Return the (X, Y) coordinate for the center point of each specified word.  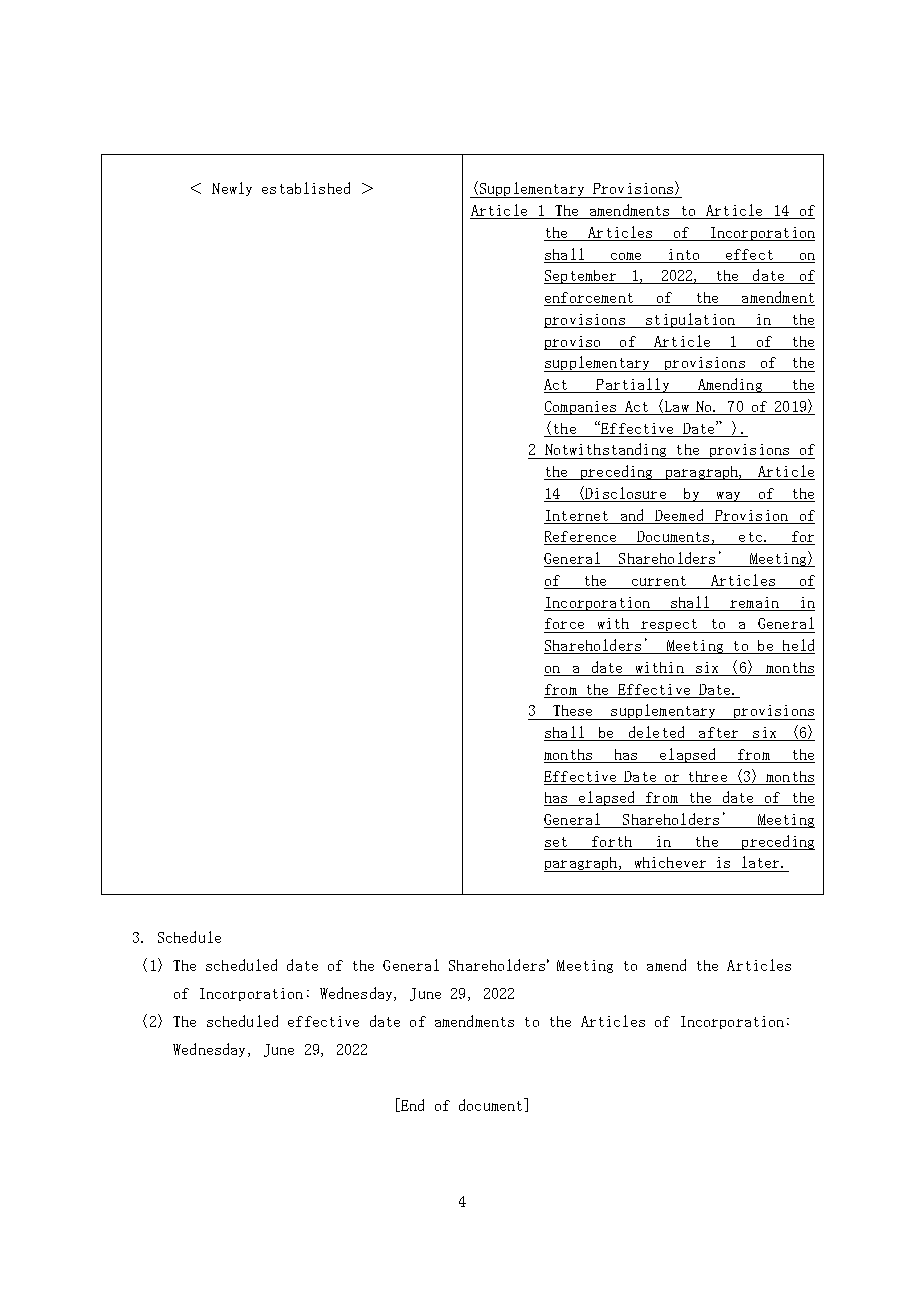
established (306, 188)
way (728, 497)
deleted (656, 732)
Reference (580, 536)
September (581, 277)
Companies (581, 408)
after (718, 732)
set (556, 842)
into (684, 254)
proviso (573, 343)
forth (612, 841)
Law (675, 406)
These (572, 710)
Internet (577, 515)
